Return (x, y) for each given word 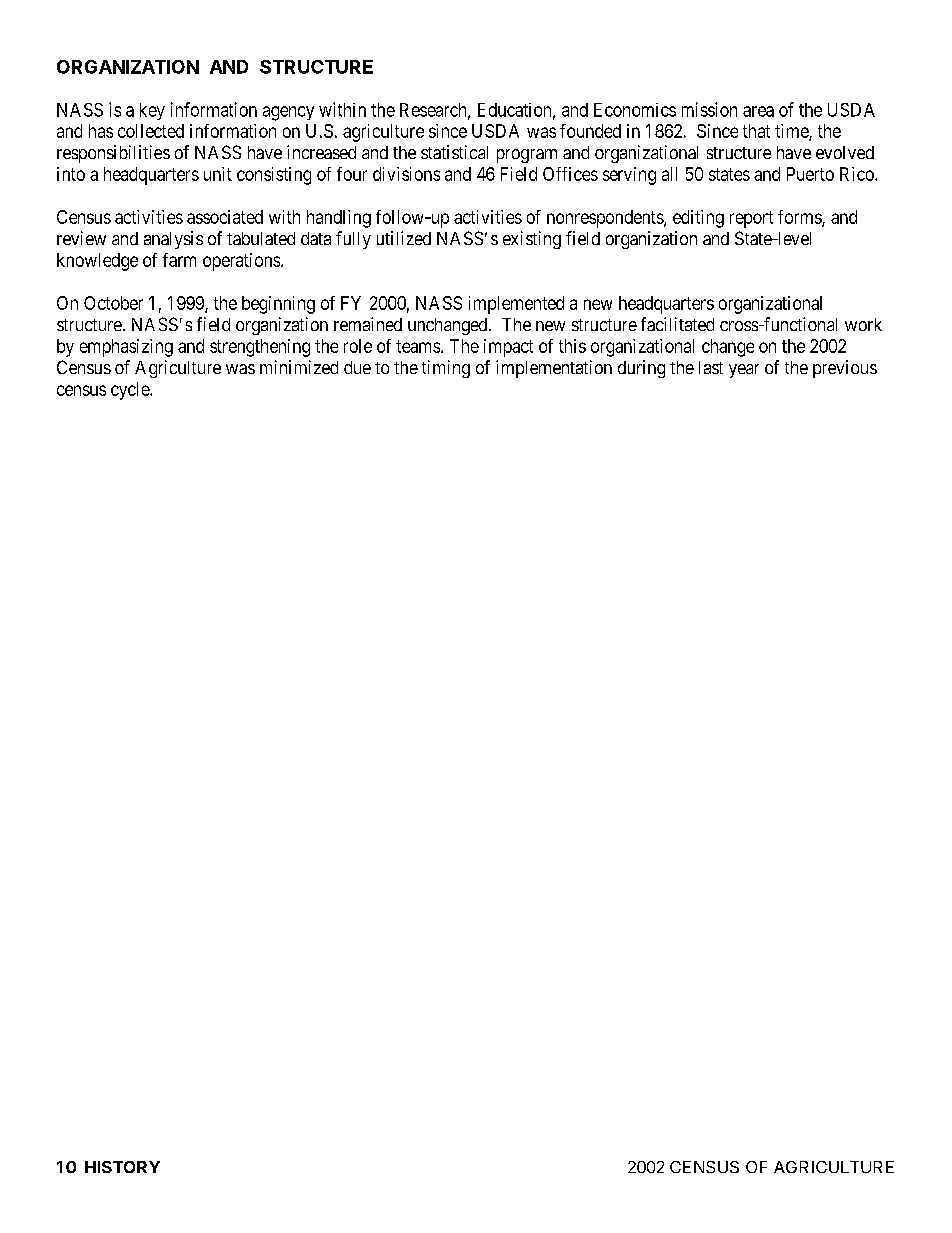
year (744, 371)
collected (151, 131)
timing (446, 369)
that (756, 131)
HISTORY (122, 1167)
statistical (454, 152)
